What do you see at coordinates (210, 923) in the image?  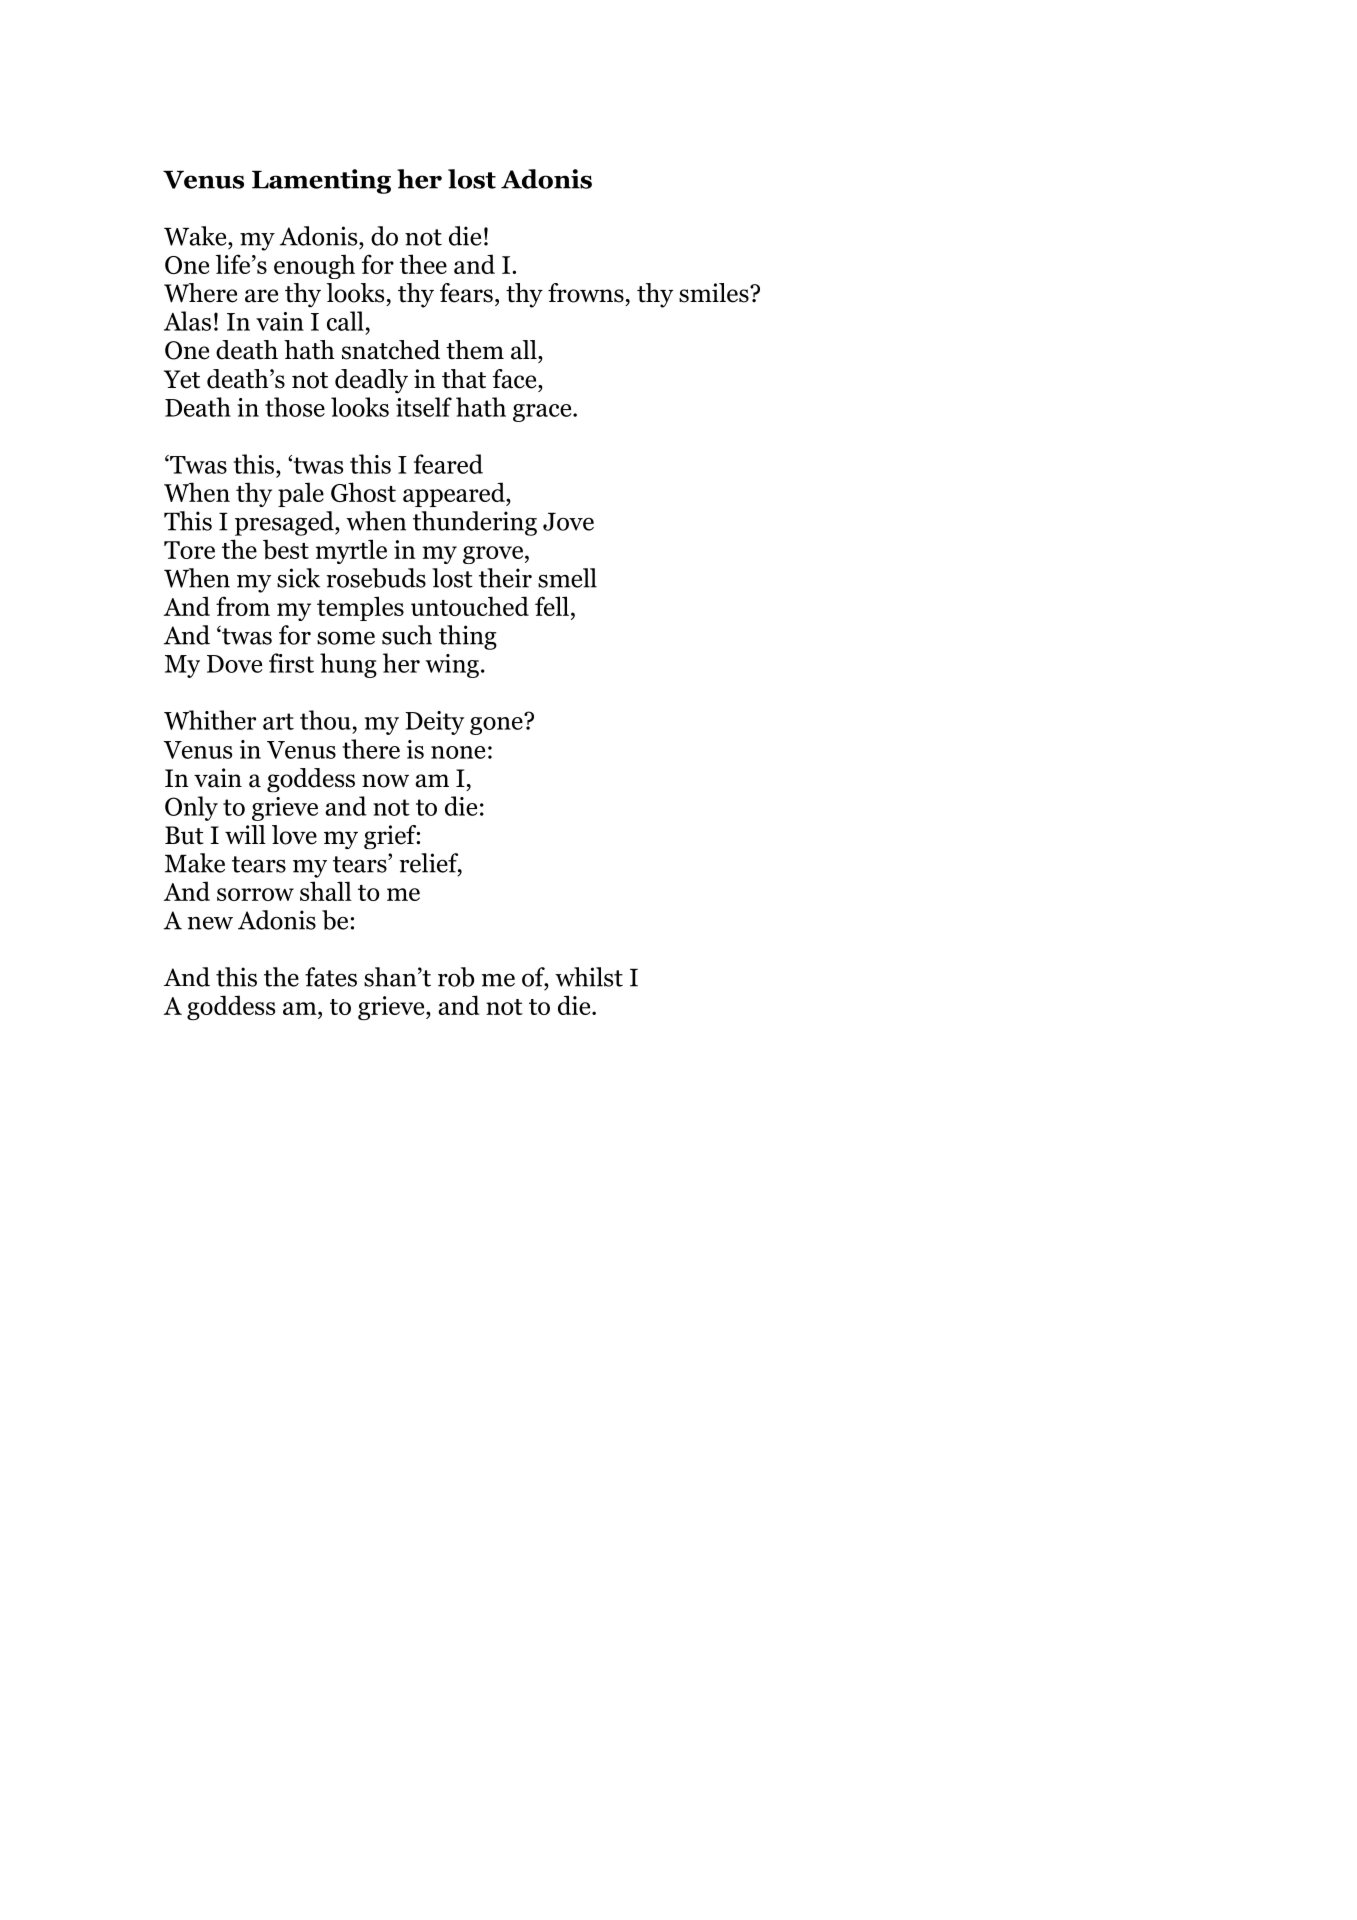 I see `new` at bounding box center [210, 923].
